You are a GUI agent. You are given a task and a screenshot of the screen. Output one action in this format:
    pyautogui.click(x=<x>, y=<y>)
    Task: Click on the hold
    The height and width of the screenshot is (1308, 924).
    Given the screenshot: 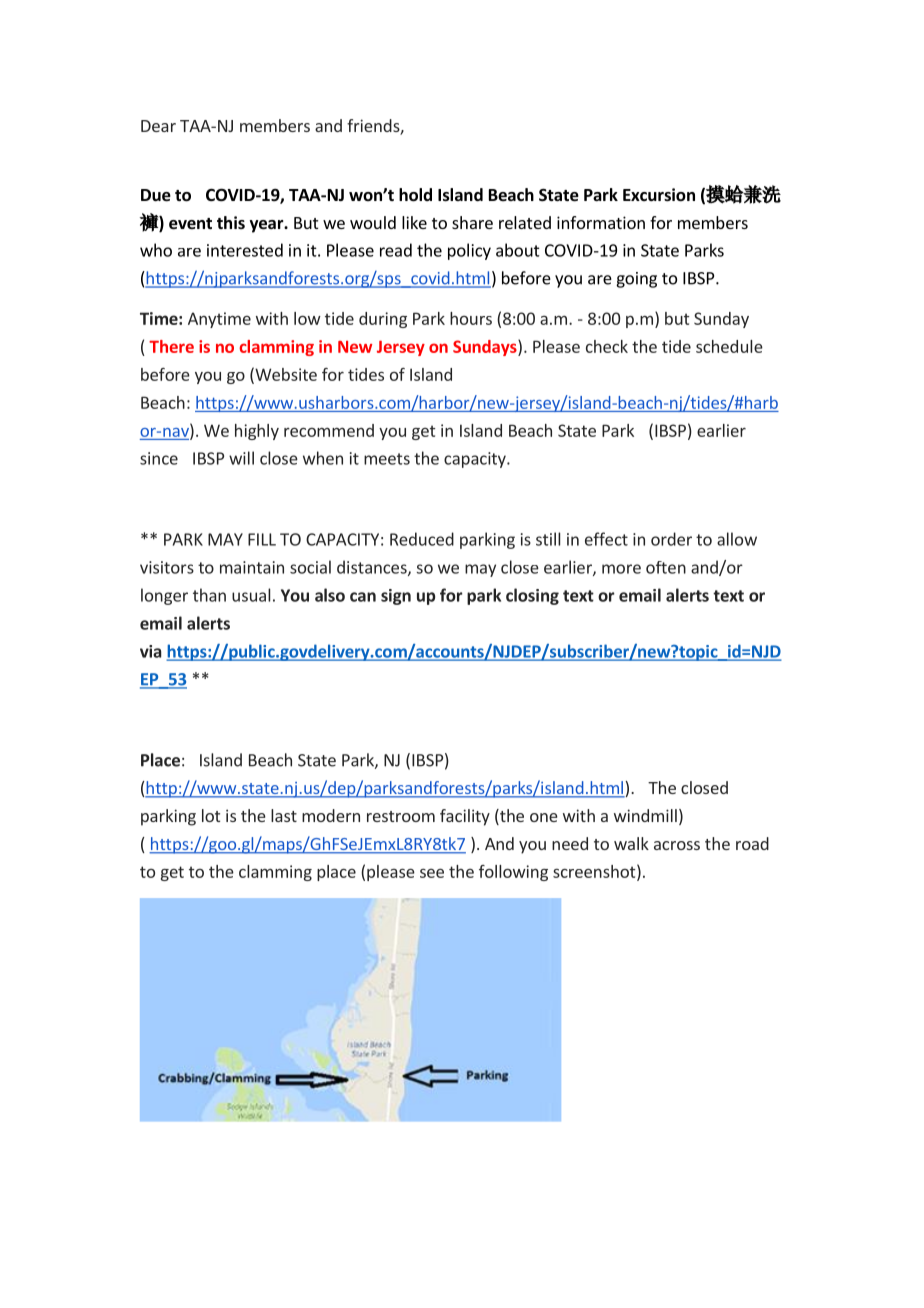 What is the action you would take?
    pyautogui.click(x=415, y=195)
